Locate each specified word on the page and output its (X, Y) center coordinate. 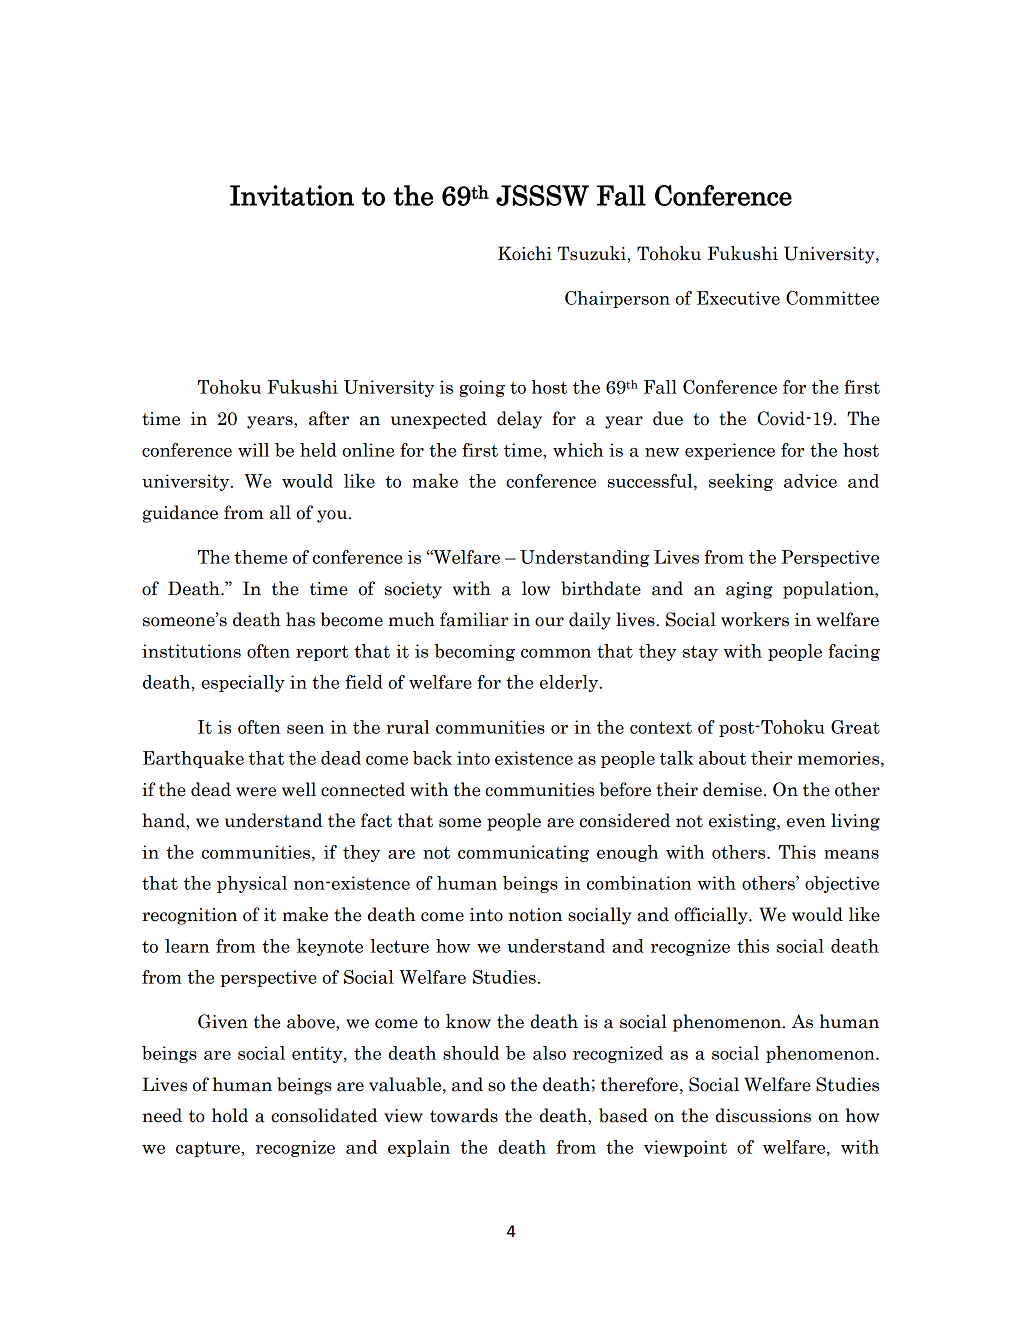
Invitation (292, 195)
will (253, 450)
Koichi (525, 253)
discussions (763, 1115)
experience (730, 451)
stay (700, 653)
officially (712, 916)
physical (252, 884)
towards (464, 1115)
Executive (738, 298)
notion (535, 915)
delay (519, 420)
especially (243, 683)
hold (230, 1115)
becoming (475, 652)
